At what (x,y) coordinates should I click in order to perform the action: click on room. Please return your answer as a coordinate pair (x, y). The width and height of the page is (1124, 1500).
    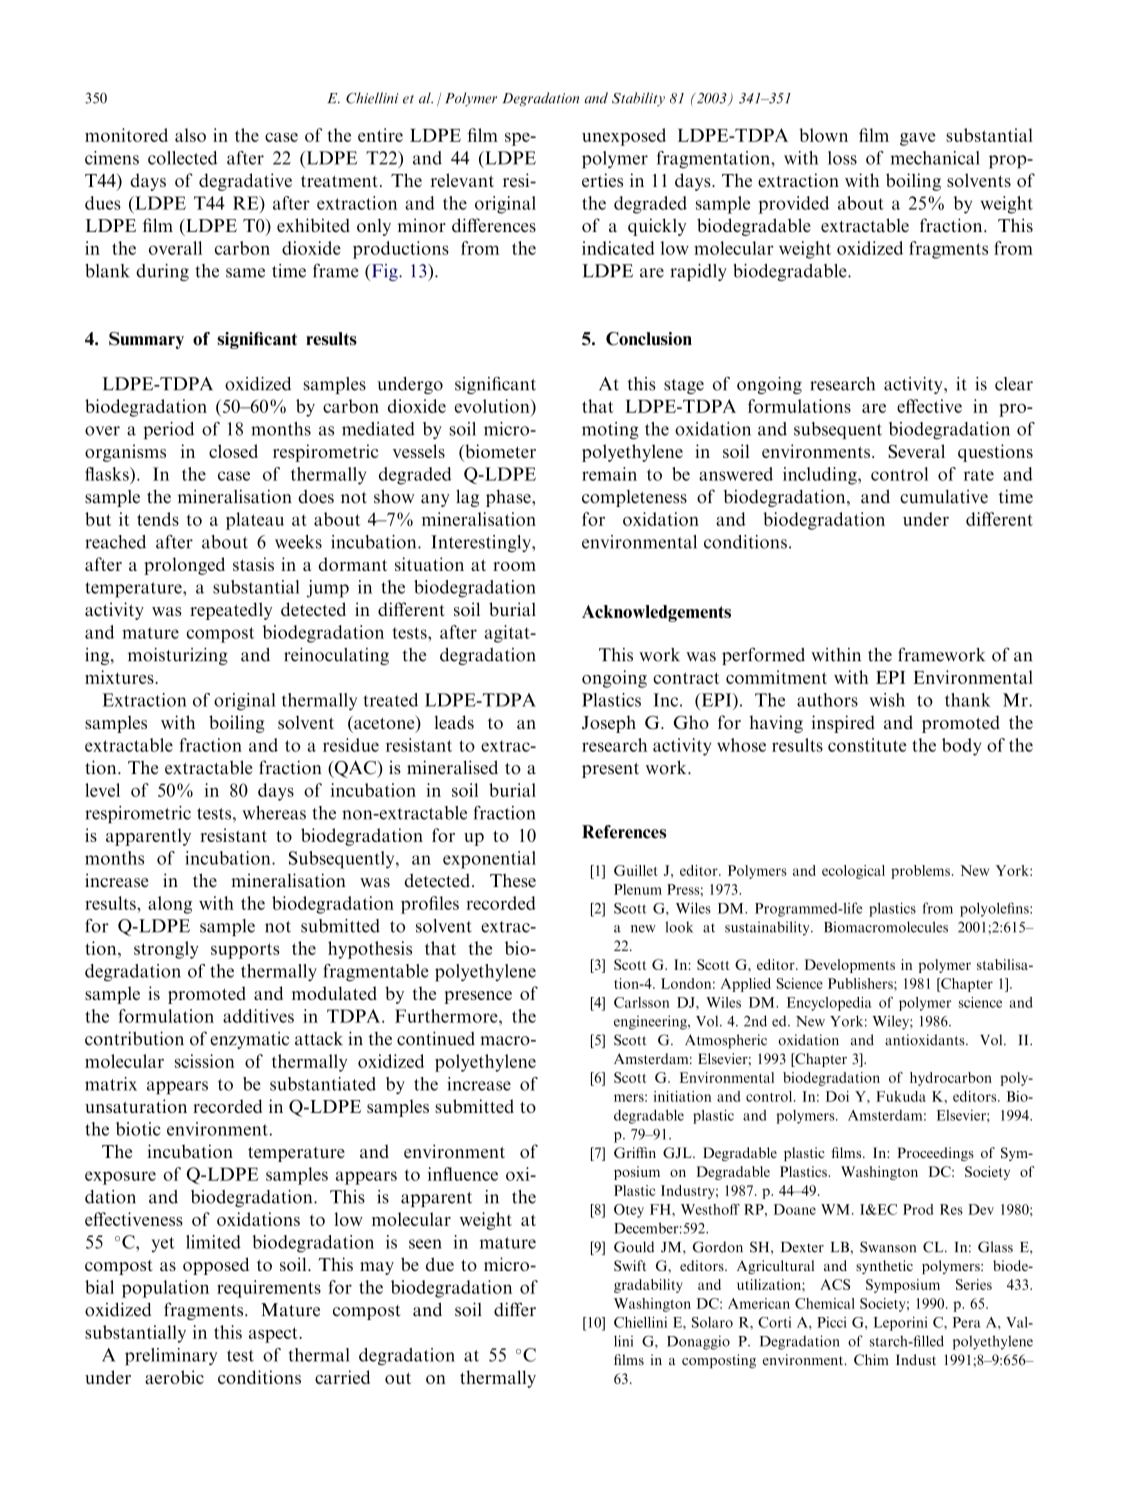
    Looking at the image, I should click on (514, 566).
